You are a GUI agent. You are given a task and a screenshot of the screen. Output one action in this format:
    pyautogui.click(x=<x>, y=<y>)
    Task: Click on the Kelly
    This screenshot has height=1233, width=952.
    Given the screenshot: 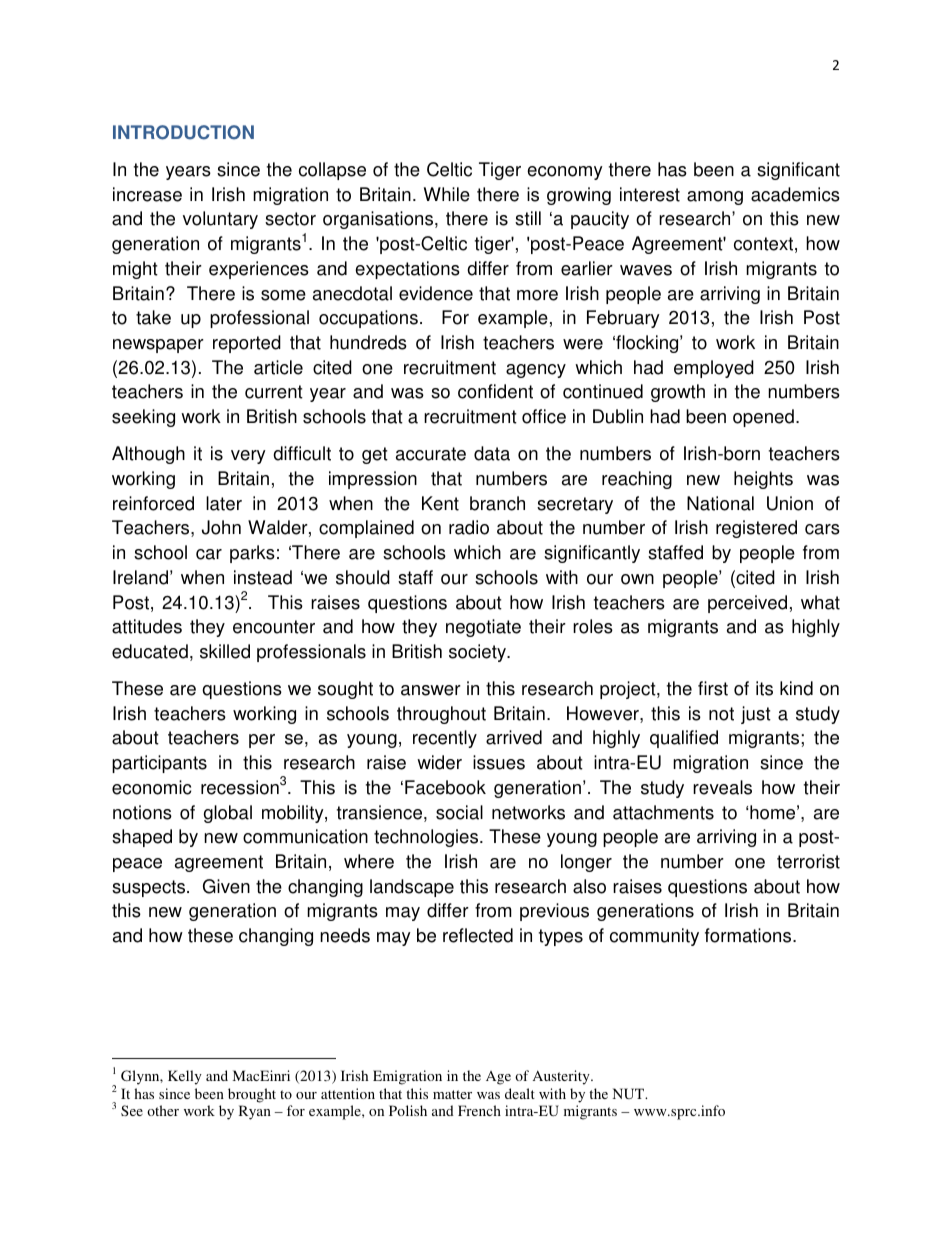 What is the action you would take?
    pyautogui.click(x=185, y=1077)
